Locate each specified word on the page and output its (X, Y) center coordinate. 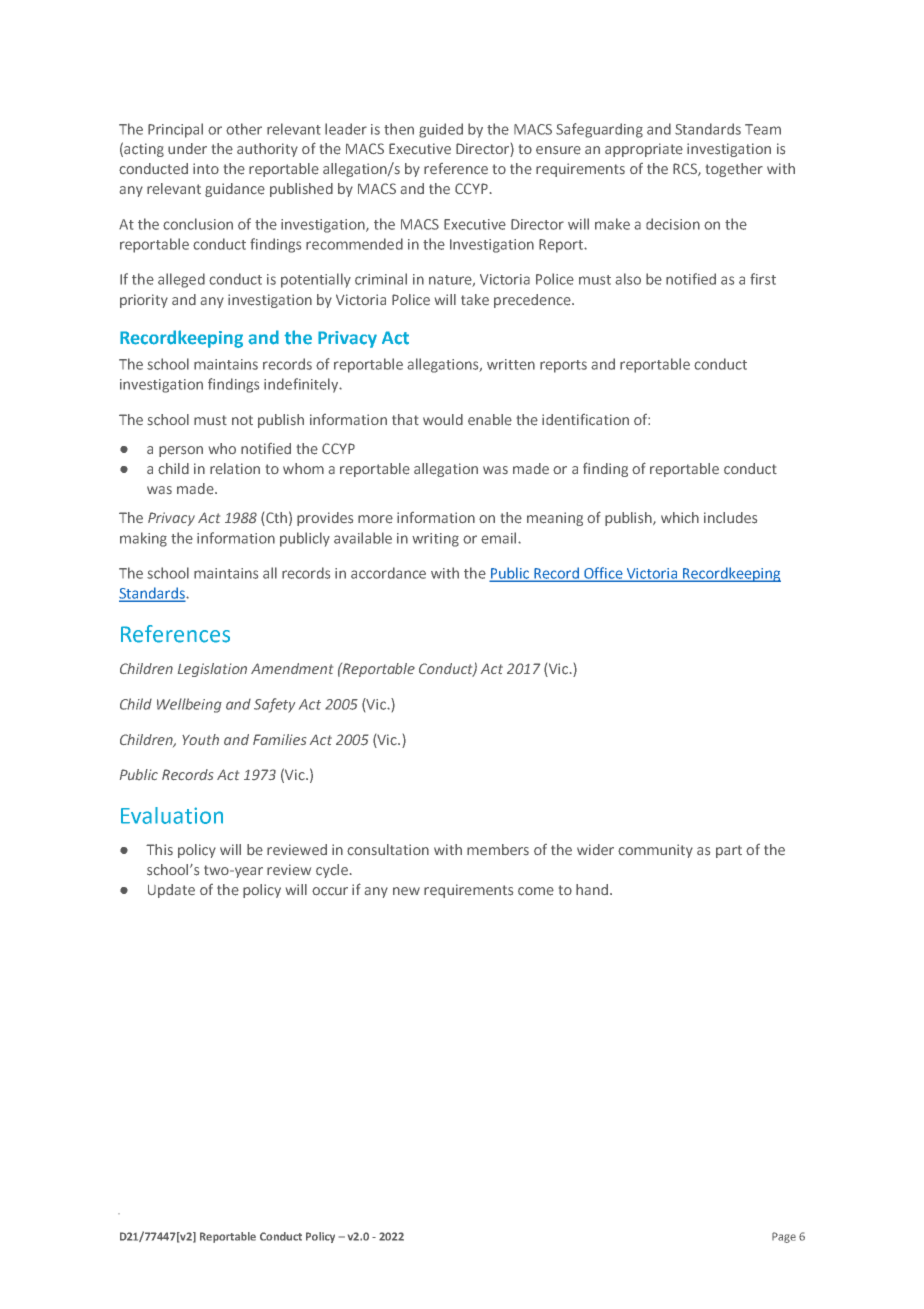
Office (603, 574)
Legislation (212, 670)
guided (441, 130)
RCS (686, 169)
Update (171, 891)
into (206, 168)
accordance (388, 573)
